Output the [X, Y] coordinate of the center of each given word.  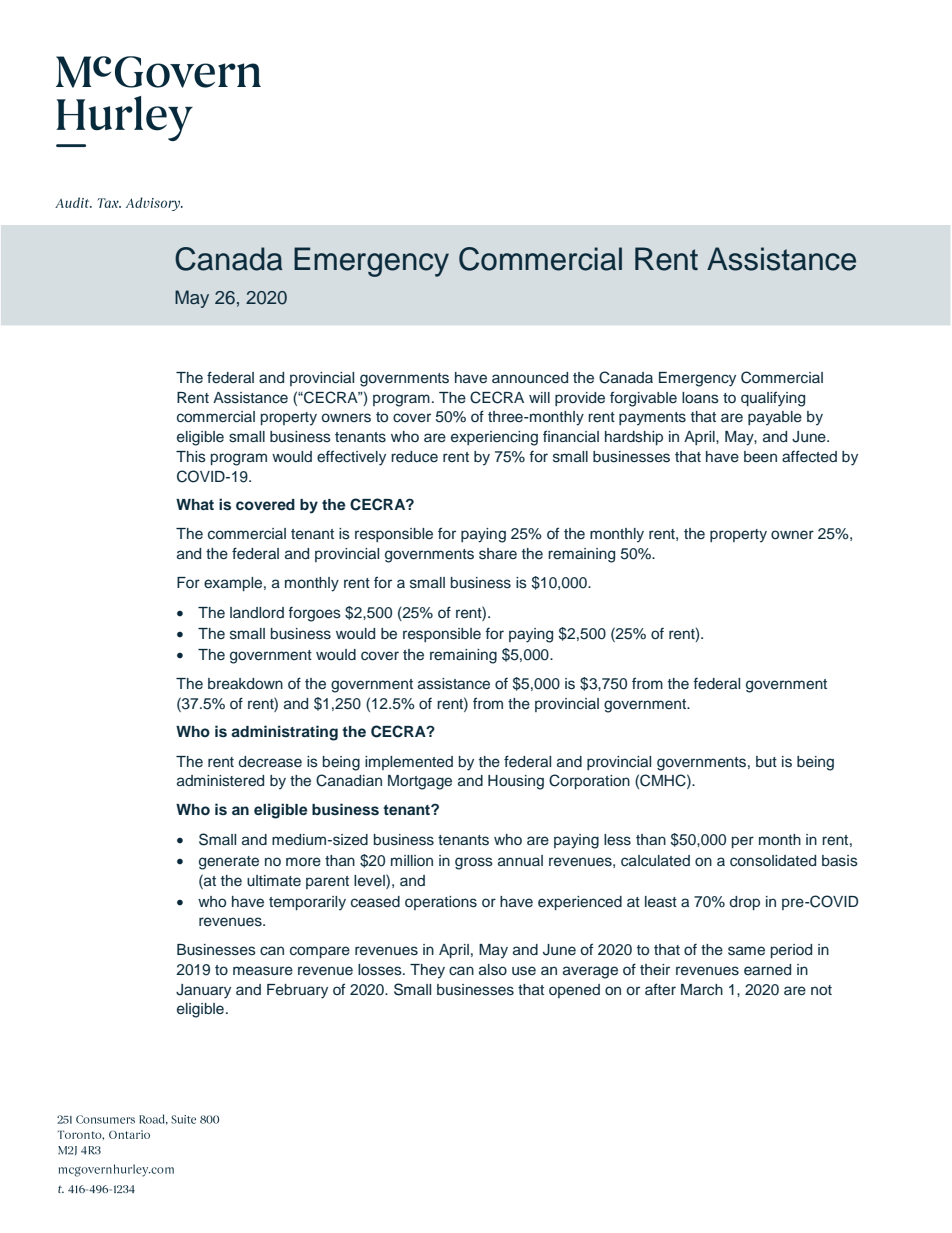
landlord [257, 612]
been [760, 457]
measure [263, 971]
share [498, 554]
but [766, 762]
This [191, 457]
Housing [516, 782]
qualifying [773, 399]
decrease [270, 762]
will [539, 397]
